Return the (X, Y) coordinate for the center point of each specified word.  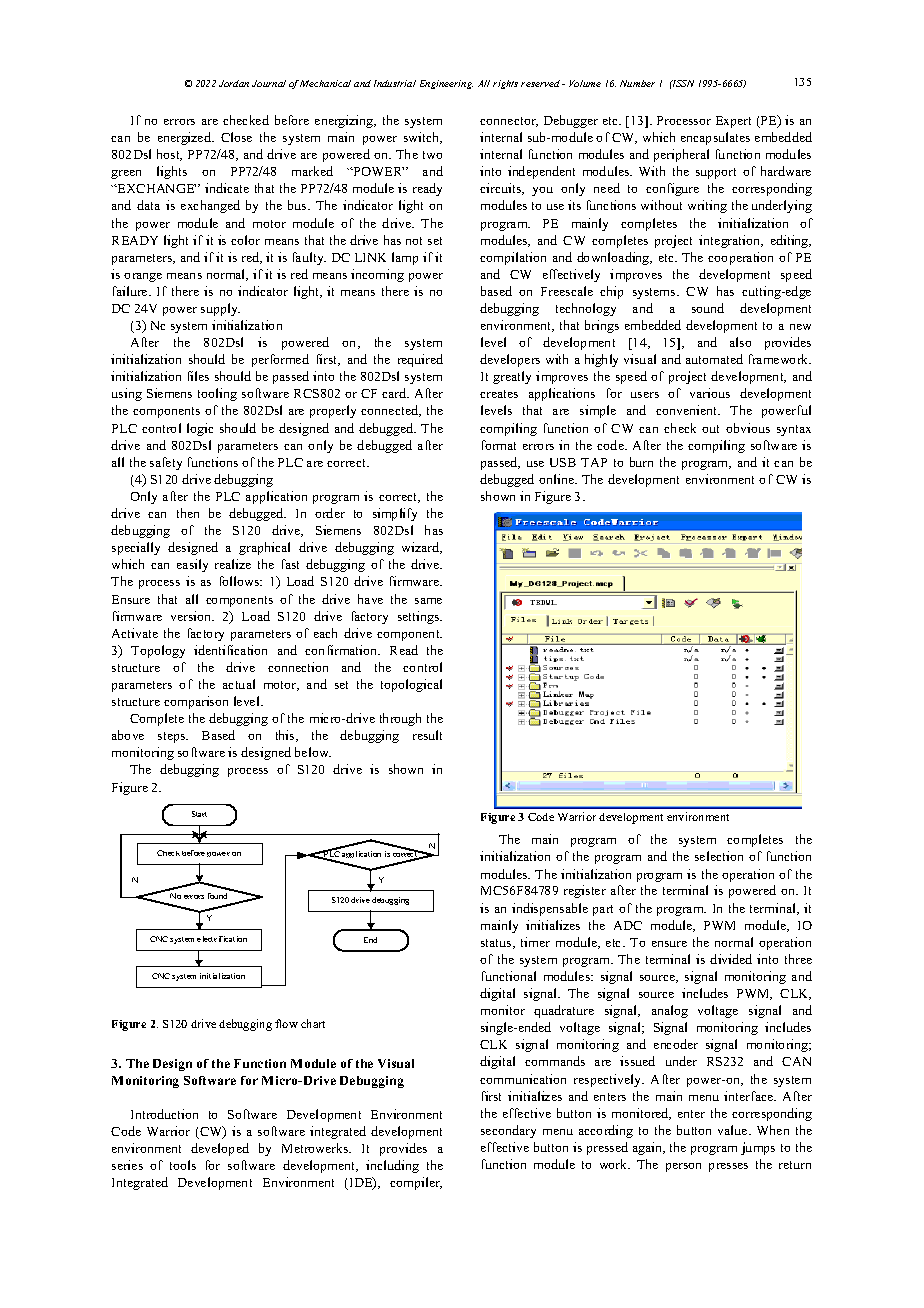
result (427, 735)
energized (186, 138)
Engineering (446, 84)
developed (220, 1149)
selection (719, 856)
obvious (748, 428)
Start (199, 814)
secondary (508, 1131)
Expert (733, 122)
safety (166, 463)
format (499, 445)
